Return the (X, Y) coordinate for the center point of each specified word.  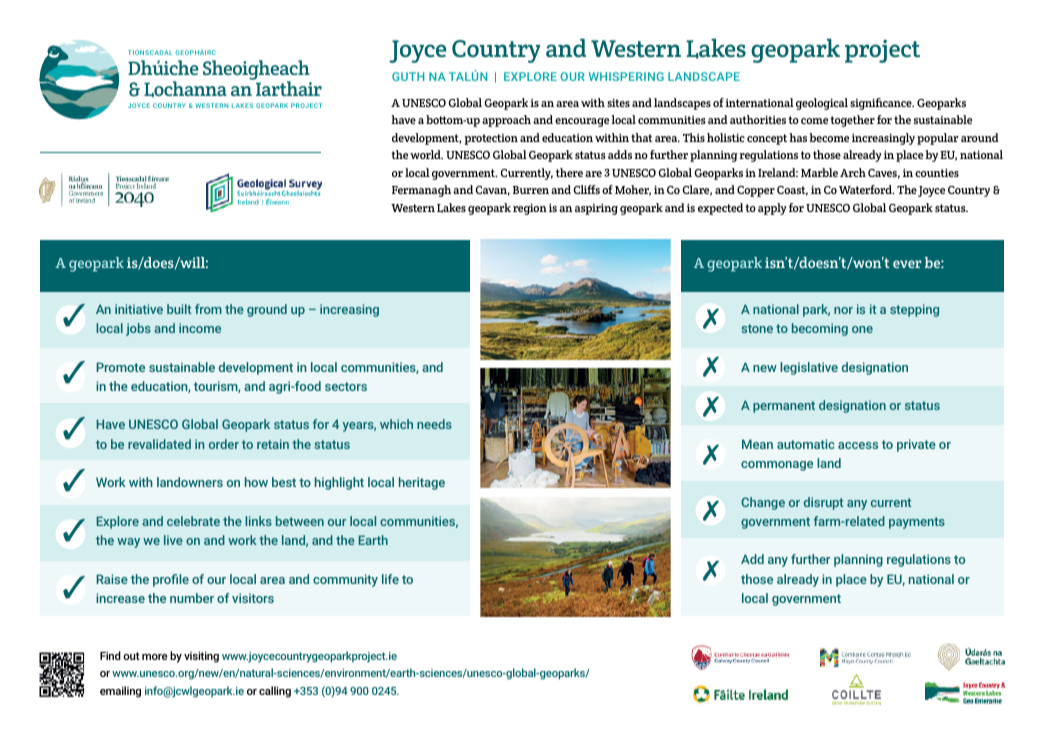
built (179, 309)
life (390, 579)
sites (618, 102)
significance (882, 104)
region (530, 209)
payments (917, 523)
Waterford (866, 189)
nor (843, 310)
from (208, 309)
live (173, 540)
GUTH (408, 76)
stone (757, 328)
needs (434, 424)
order (224, 444)
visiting (201, 657)
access (858, 445)
